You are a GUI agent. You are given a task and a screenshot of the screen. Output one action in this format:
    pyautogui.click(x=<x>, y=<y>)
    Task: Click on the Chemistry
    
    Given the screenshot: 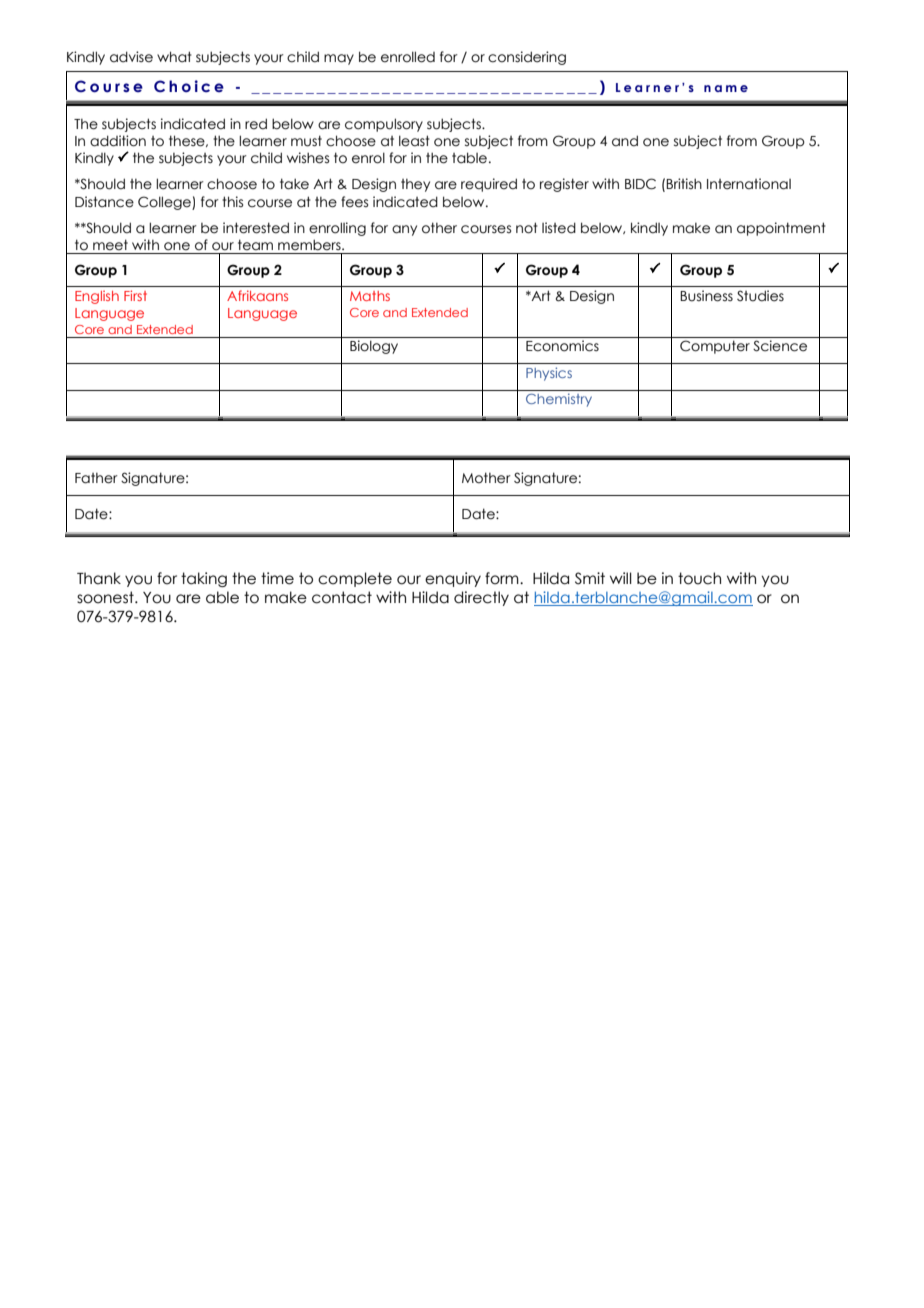 What is the action you would take?
    pyautogui.click(x=559, y=400)
